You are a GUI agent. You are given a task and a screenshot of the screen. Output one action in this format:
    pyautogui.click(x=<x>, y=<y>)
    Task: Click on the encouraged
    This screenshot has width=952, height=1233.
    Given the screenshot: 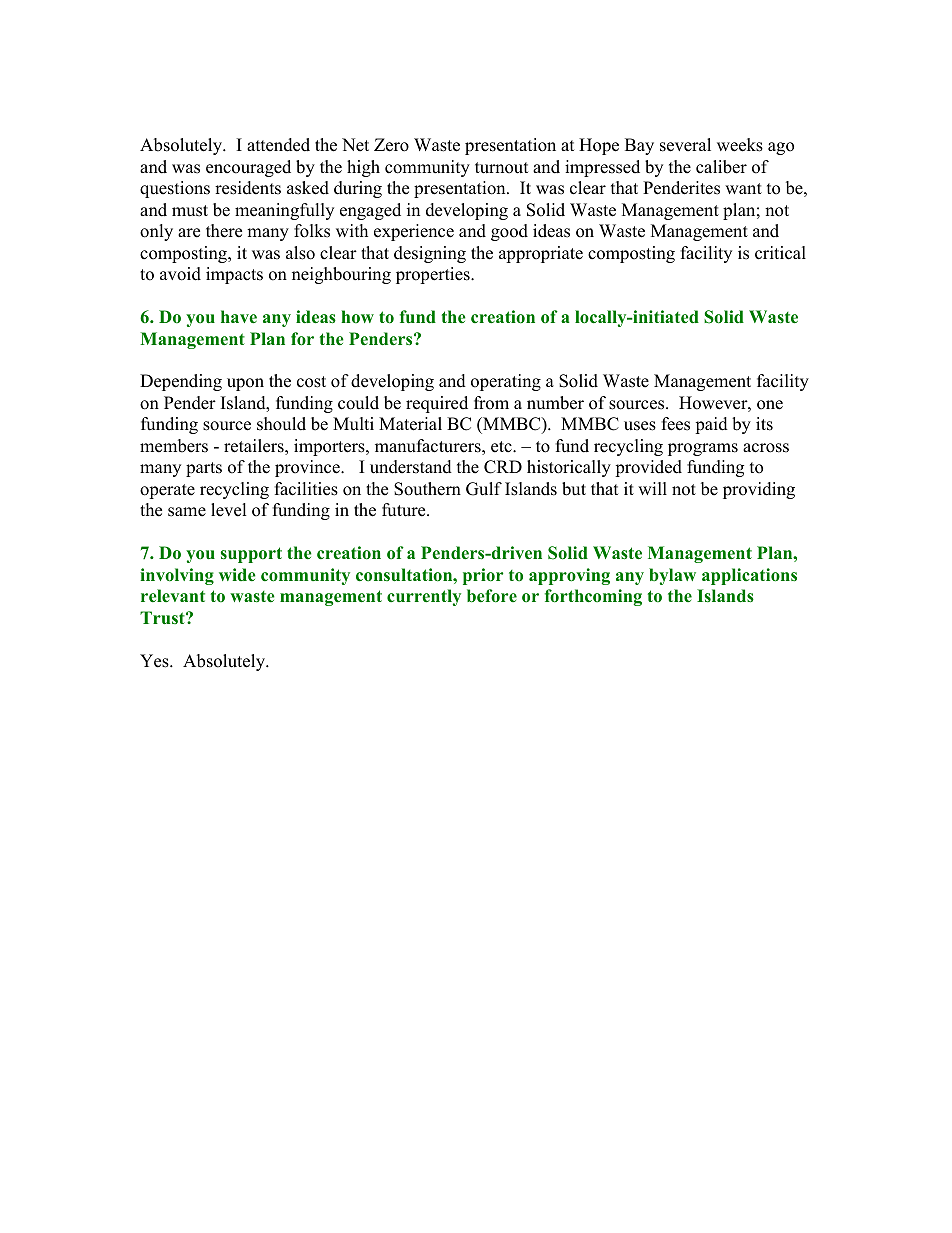 What is the action you would take?
    pyautogui.click(x=248, y=168)
